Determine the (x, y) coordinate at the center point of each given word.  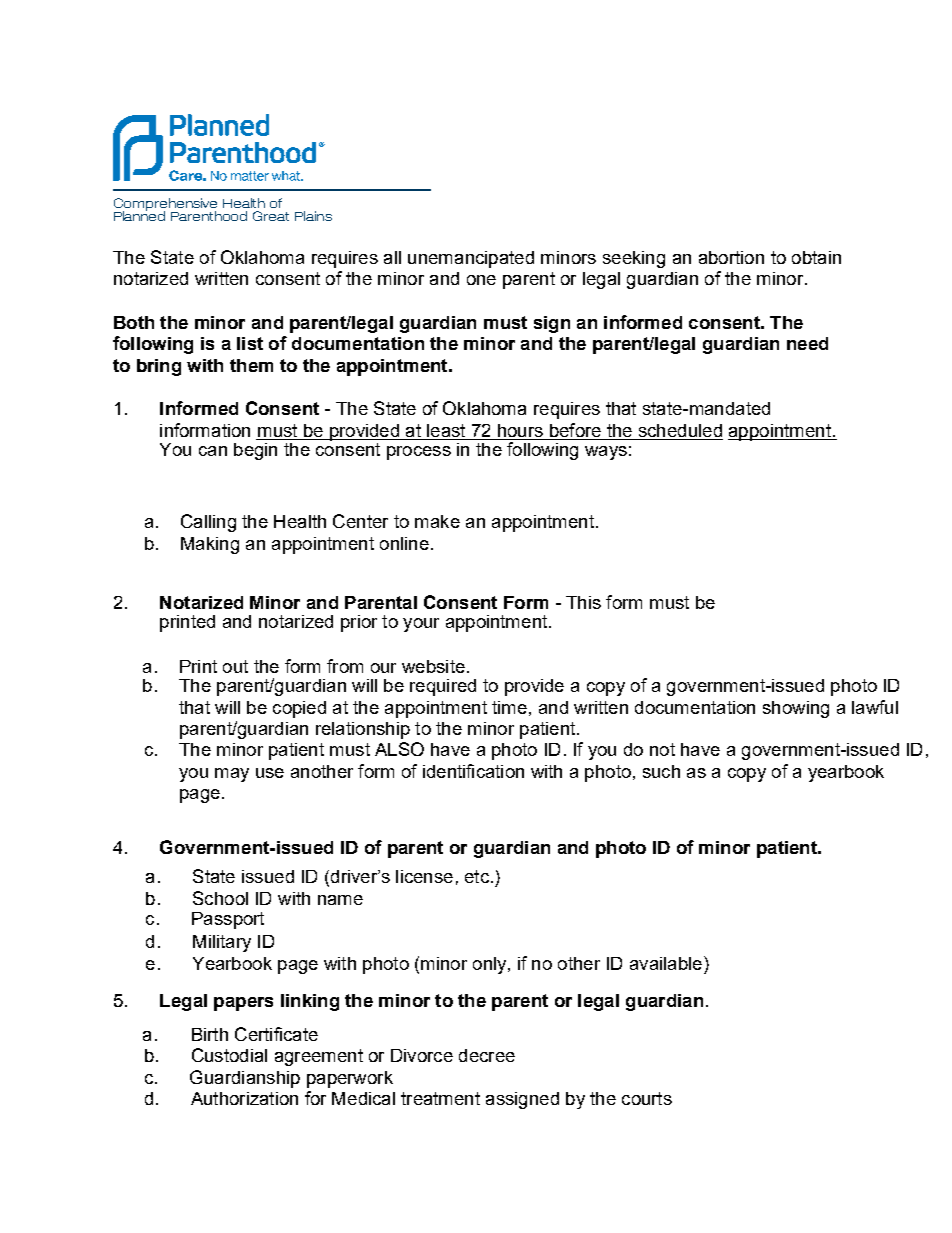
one (481, 280)
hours (520, 430)
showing (796, 709)
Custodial (229, 1055)
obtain (816, 257)
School (220, 898)
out (235, 666)
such (661, 771)
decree (487, 1055)
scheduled (680, 430)
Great (271, 216)
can (213, 451)
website (433, 666)
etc (477, 876)
